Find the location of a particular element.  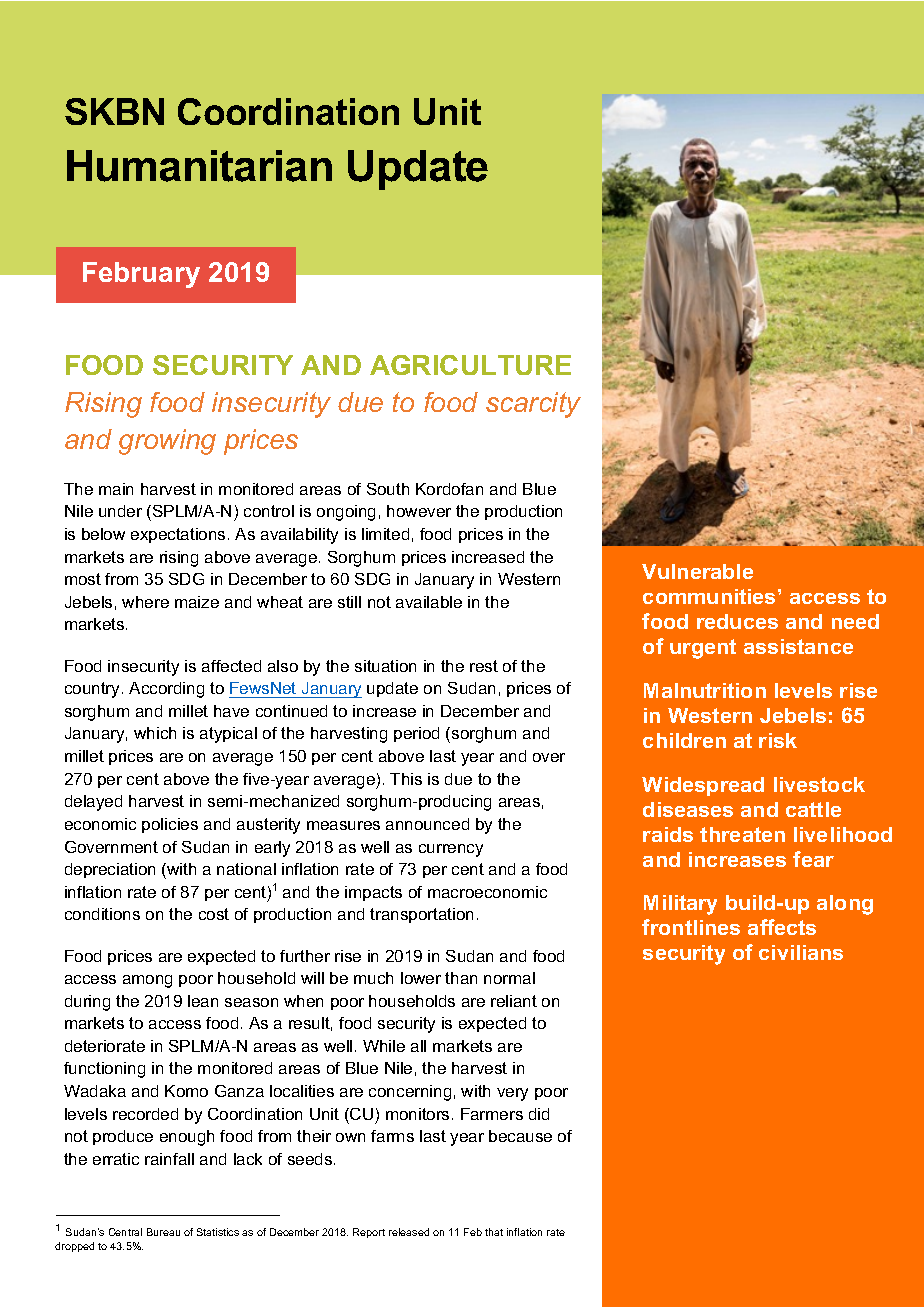

did is located at coordinates (539, 1114).
